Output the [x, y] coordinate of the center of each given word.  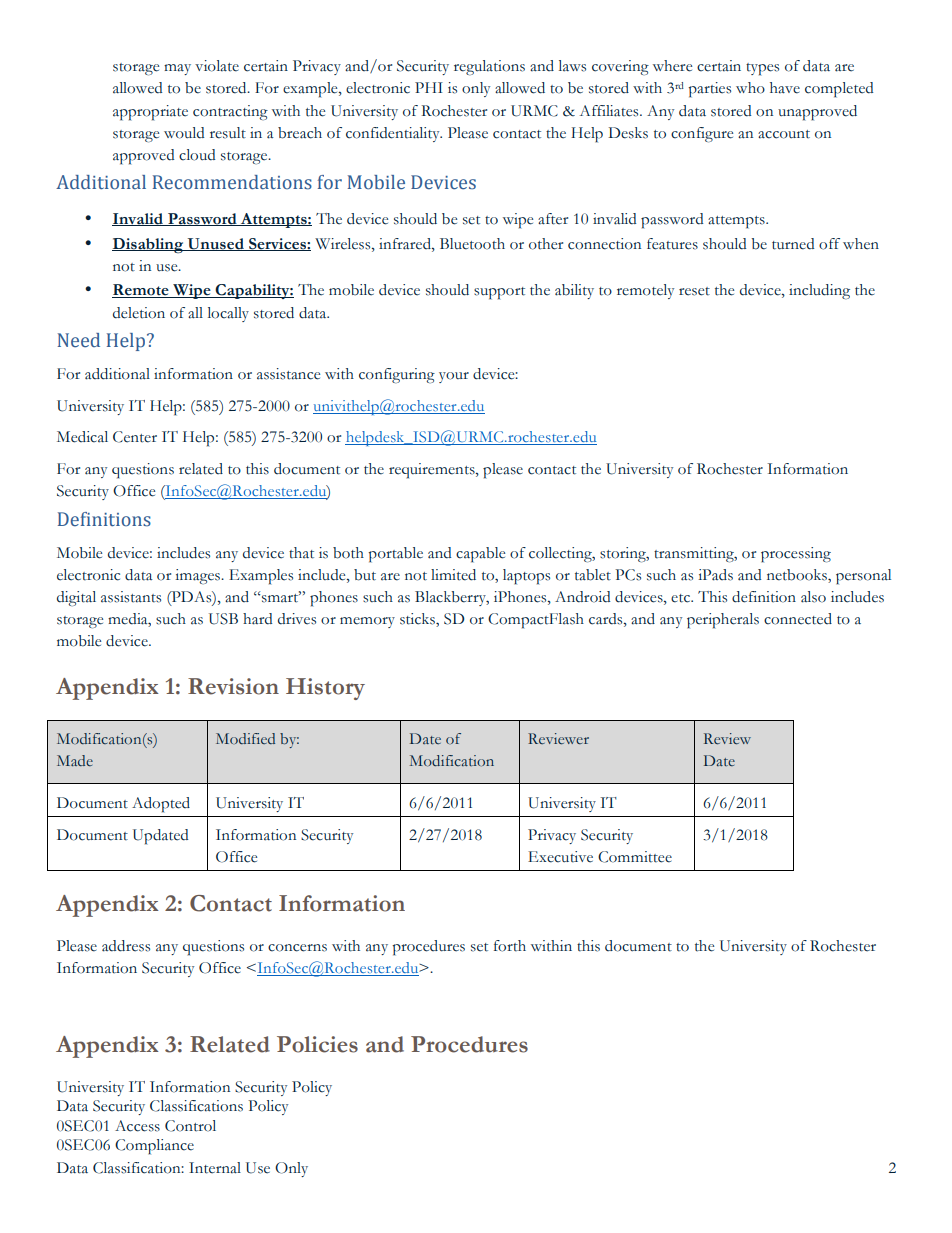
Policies [317, 1044]
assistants [131, 597]
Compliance [154, 1147]
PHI [429, 87]
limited [453, 575]
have [785, 88]
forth [510, 946]
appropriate [150, 113]
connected [798, 619]
